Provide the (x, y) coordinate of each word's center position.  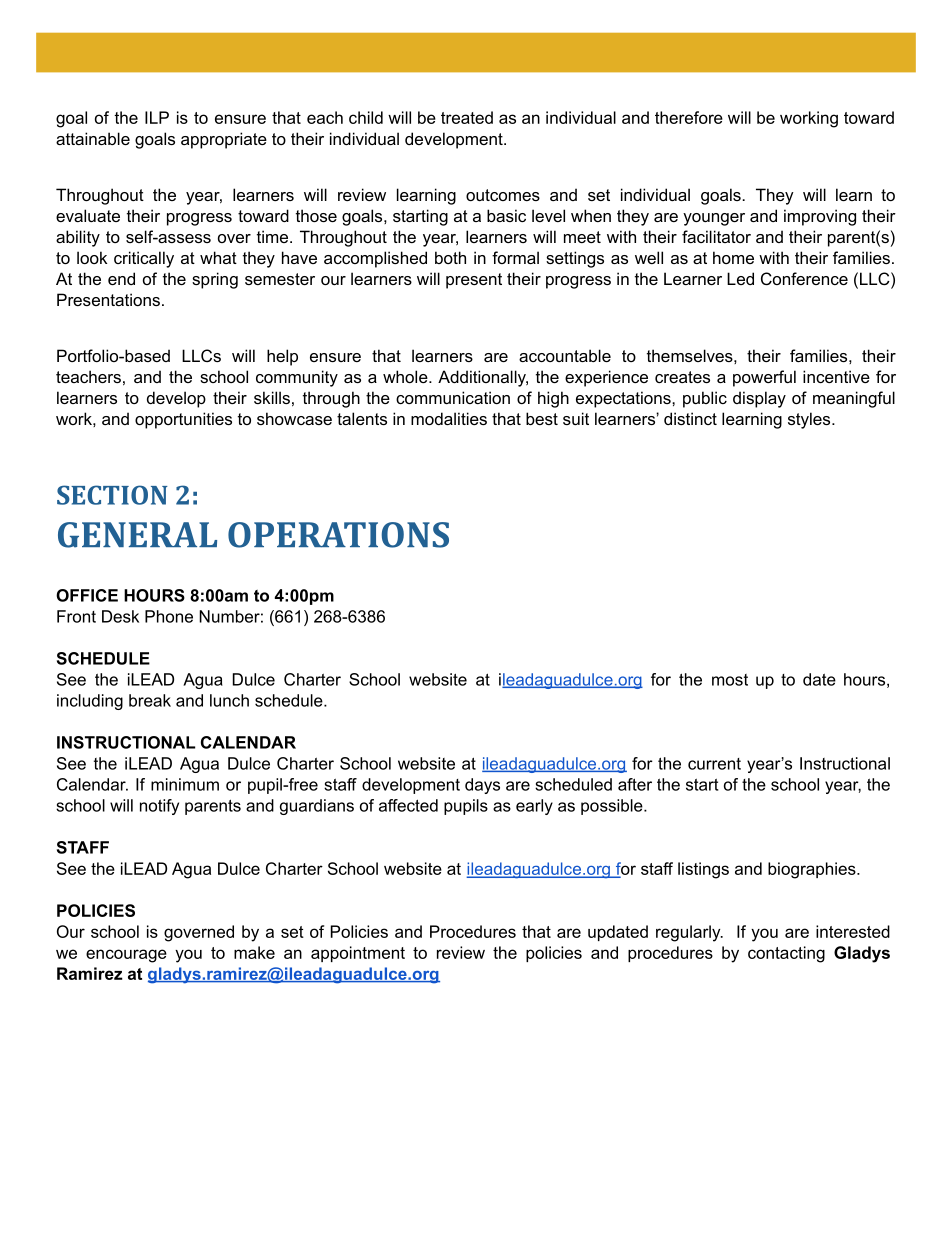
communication (453, 397)
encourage (126, 956)
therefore (689, 117)
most (730, 680)
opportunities (183, 420)
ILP (157, 117)
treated (467, 117)
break (150, 700)
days (482, 786)
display (759, 399)
